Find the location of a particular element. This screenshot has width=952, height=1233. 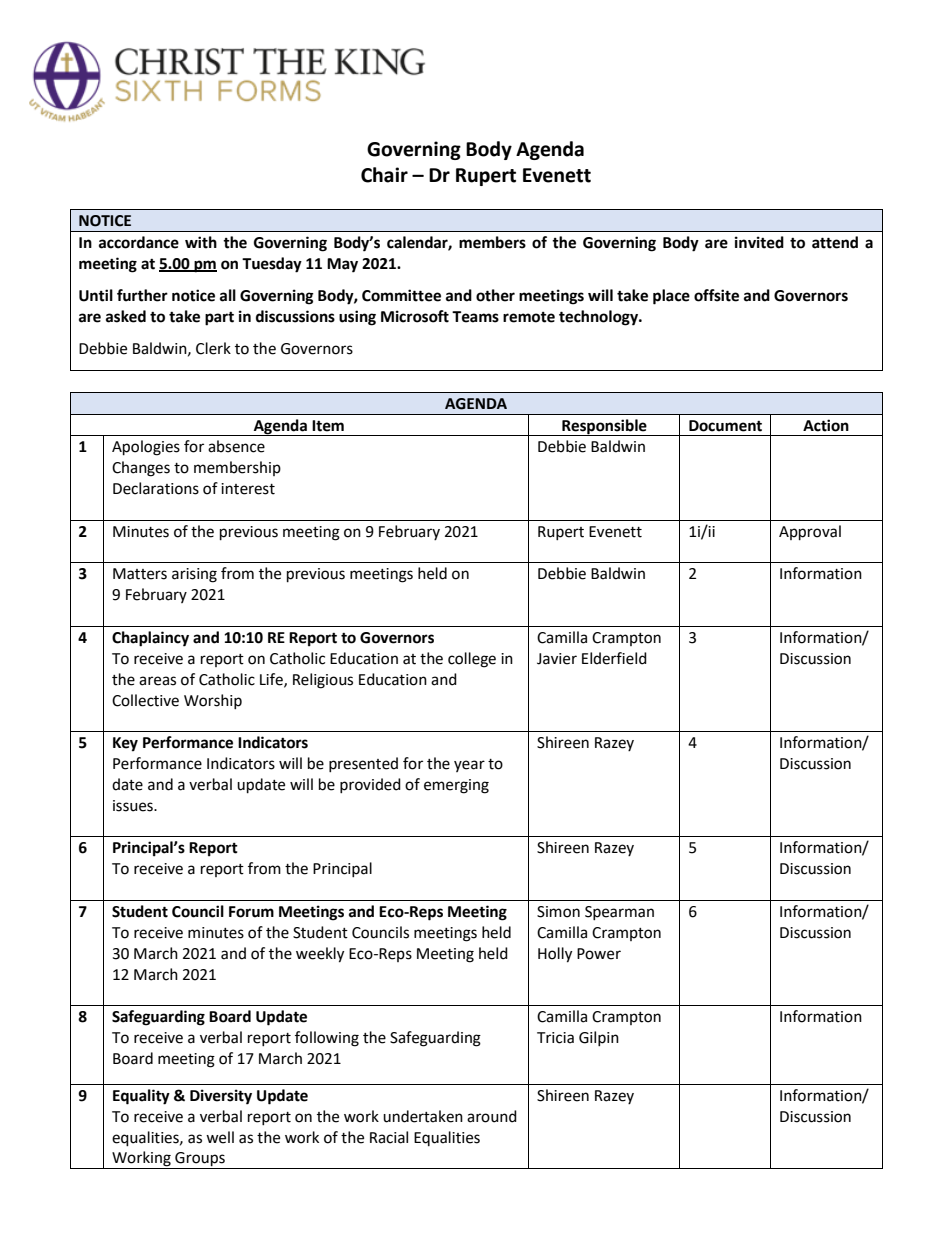

with is located at coordinates (201, 242).
